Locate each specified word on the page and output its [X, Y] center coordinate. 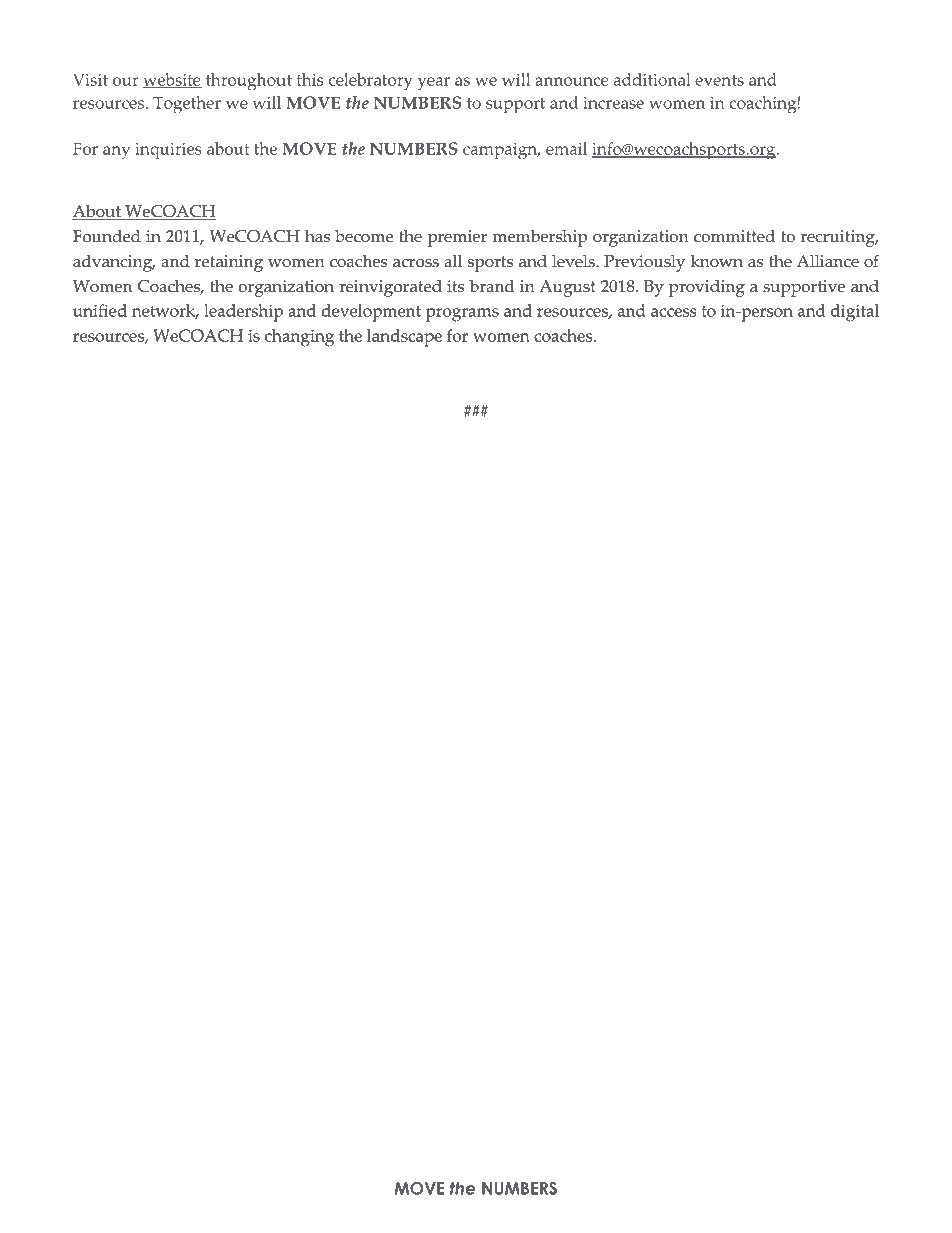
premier [457, 238]
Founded [107, 236]
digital [855, 313]
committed [734, 236]
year [434, 84]
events [719, 80]
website [172, 80]
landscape [404, 338]
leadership [243, 313]
